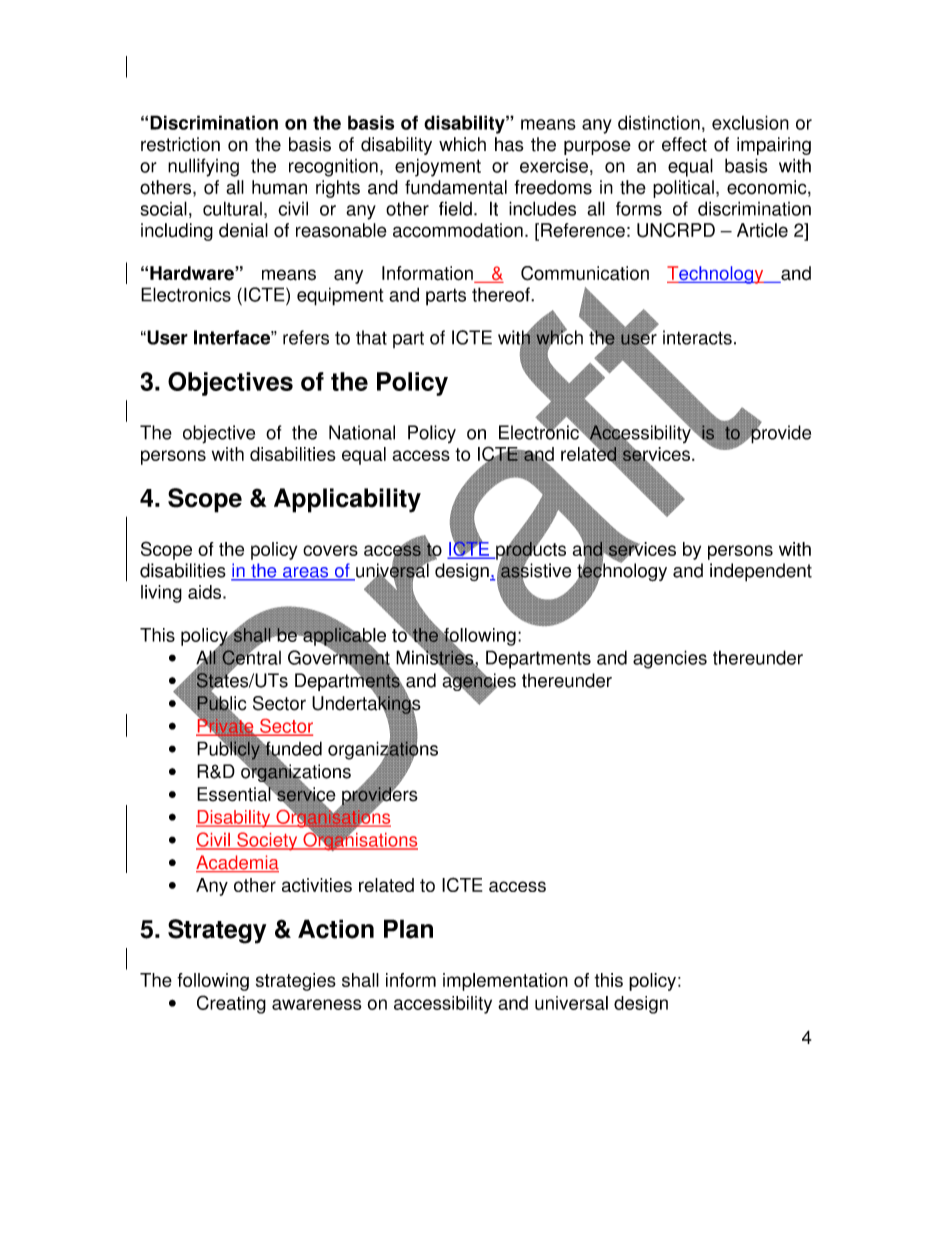 Image resolution: width=952 pixels, height=1233 pixels. Describe the element at coordinates (761, 572) in the page. I see `independent` at that location.
